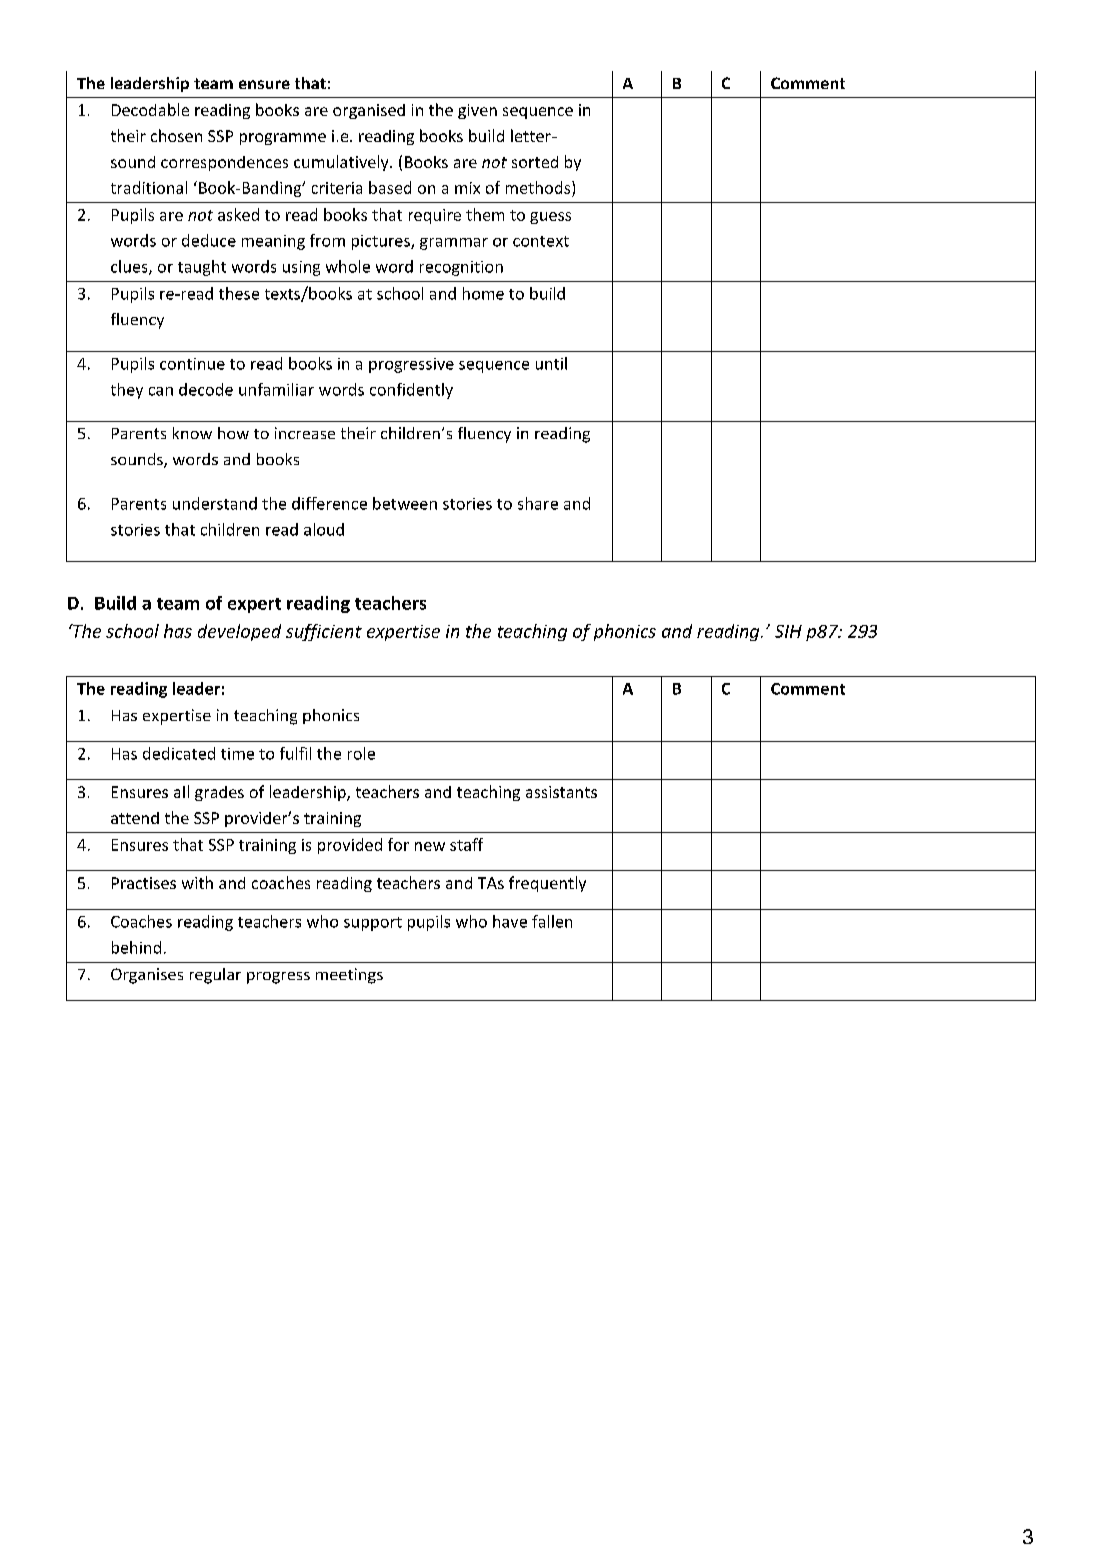 The width and height of the screenshot is (1099, 1556). Describe the element at coordinates (215, 976) in the screenshot. I see `regular` at that location.
